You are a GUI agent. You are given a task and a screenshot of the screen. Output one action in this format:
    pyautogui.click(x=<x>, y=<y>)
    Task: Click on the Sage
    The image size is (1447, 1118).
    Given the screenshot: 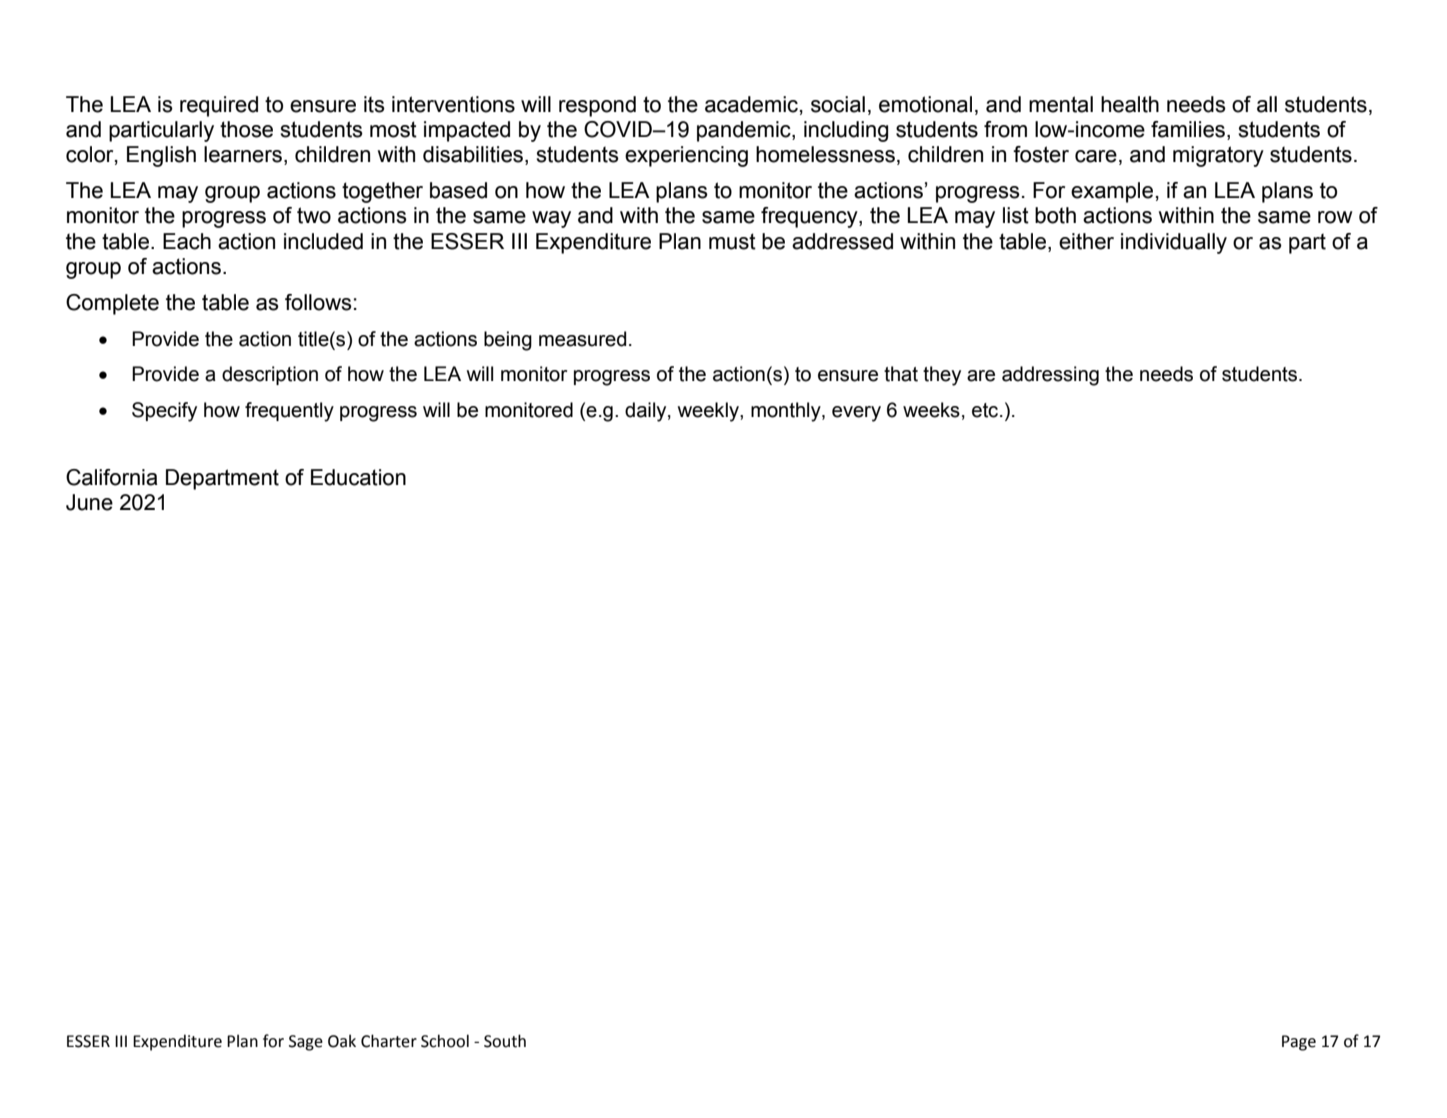 What is the action you would take?
    pyautogui.click(x=306, y=1043)
